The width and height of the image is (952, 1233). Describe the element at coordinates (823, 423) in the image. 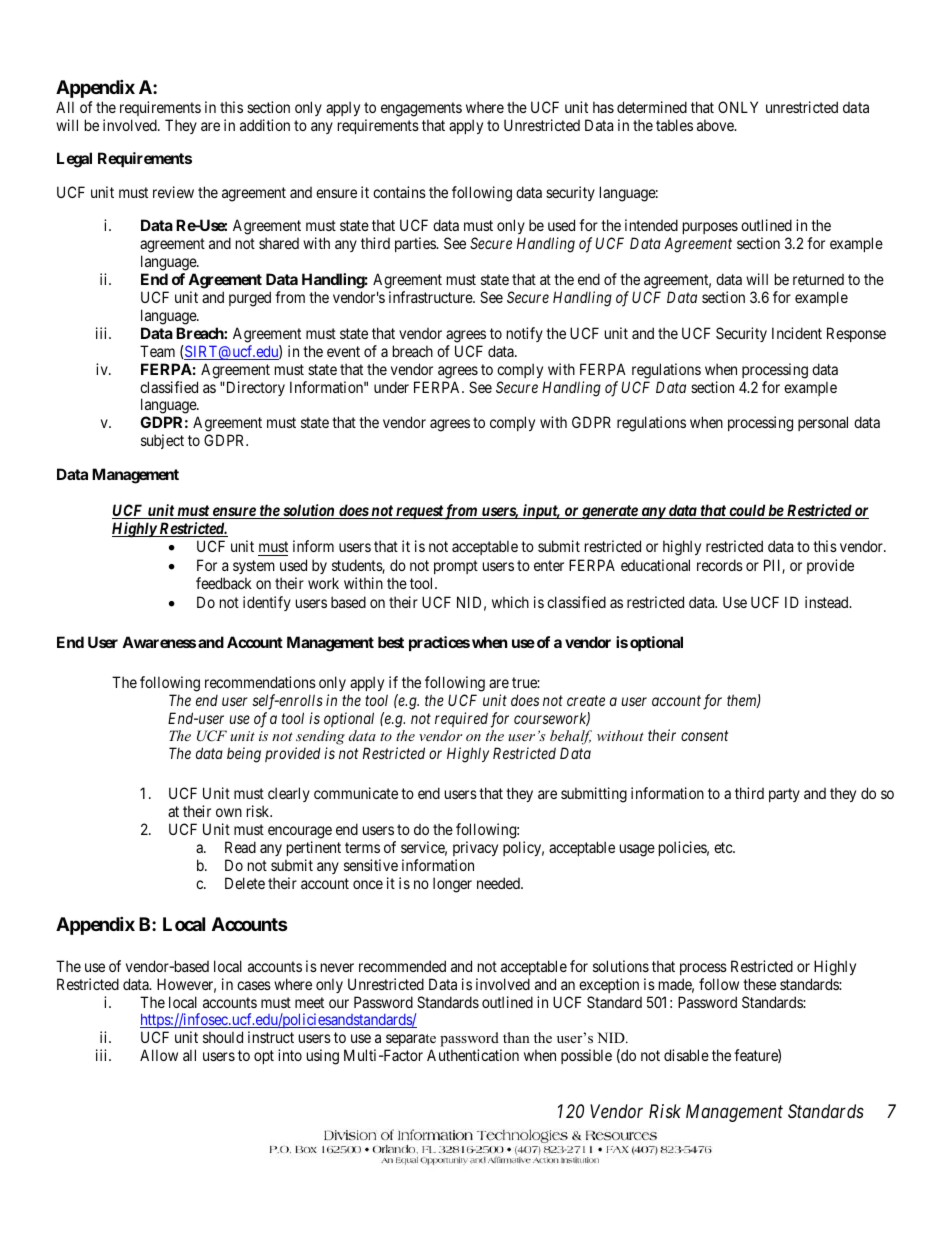

I see `personal` at that location.
